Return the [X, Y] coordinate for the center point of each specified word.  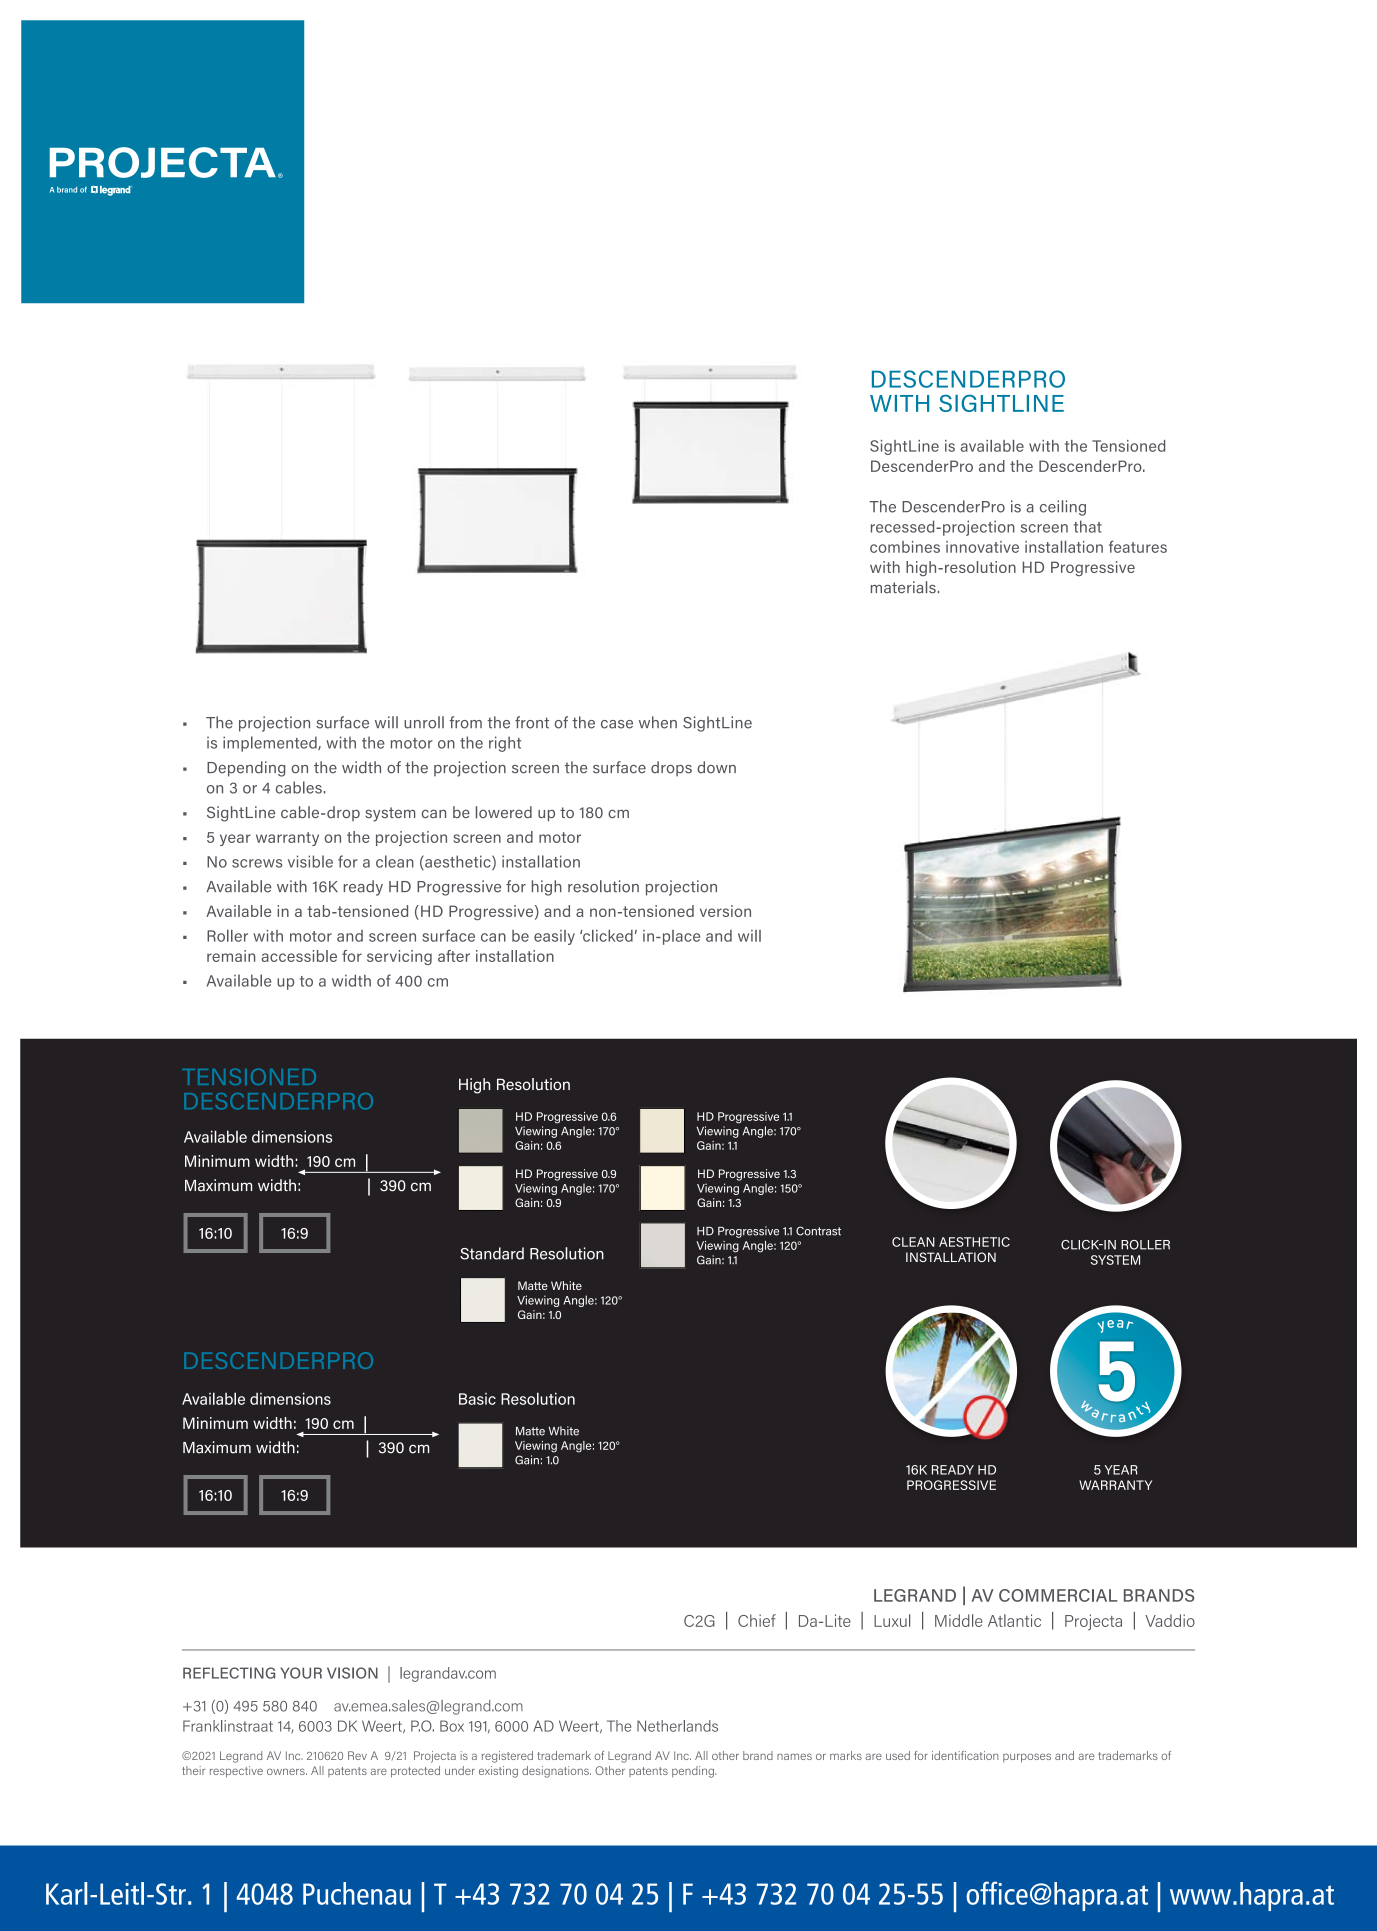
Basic [477, 1399]
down [716, 767]
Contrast [818, 1231]
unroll [424, 722]
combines [905, 547]
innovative [982, 547]
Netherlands [677, 1726]
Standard [492, 1253]
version [725, 911]
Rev [357, 1755]
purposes [1027, 1758]
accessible [299, 956]
